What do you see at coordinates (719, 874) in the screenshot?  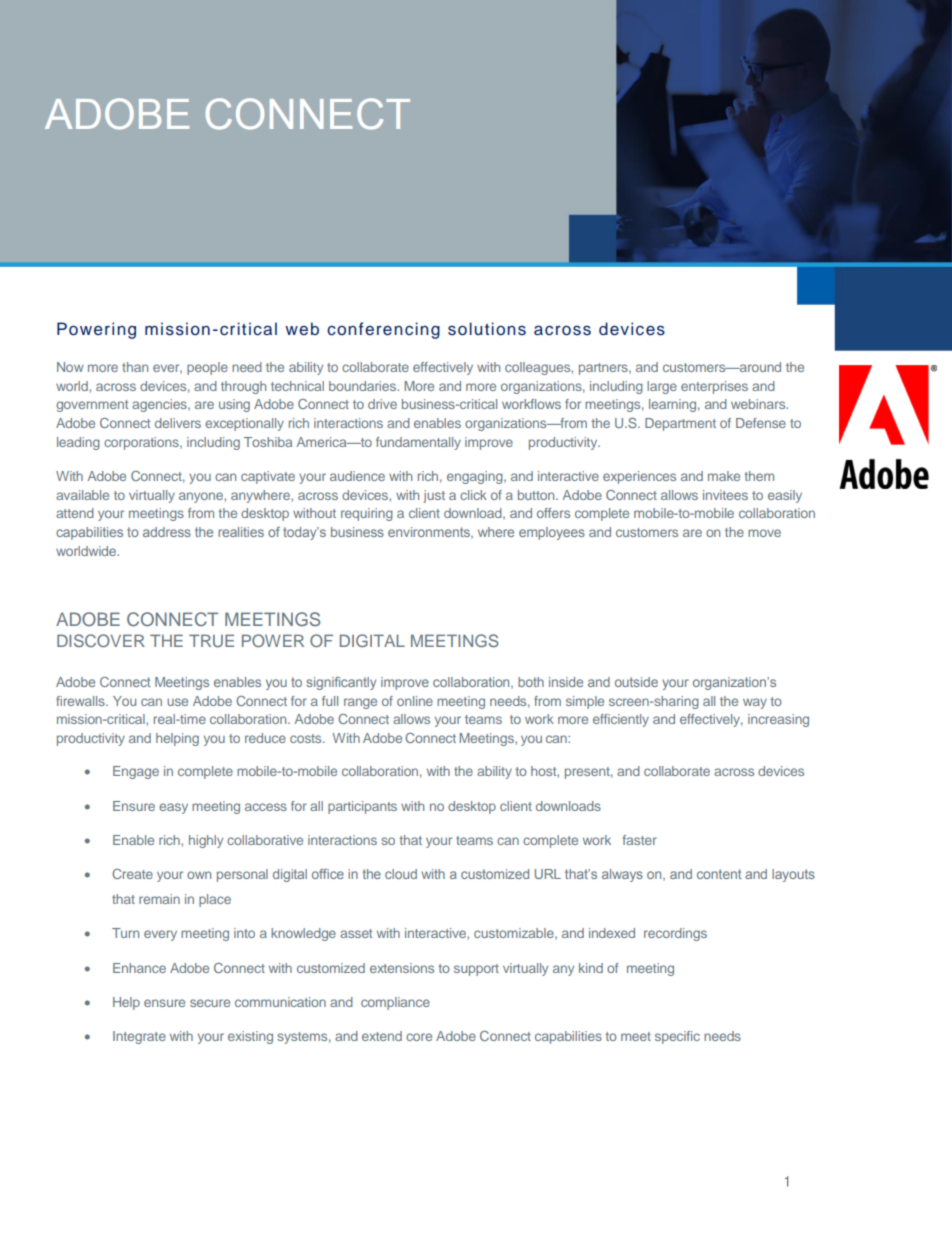 I see `content` at bounding box center [719, 874].
